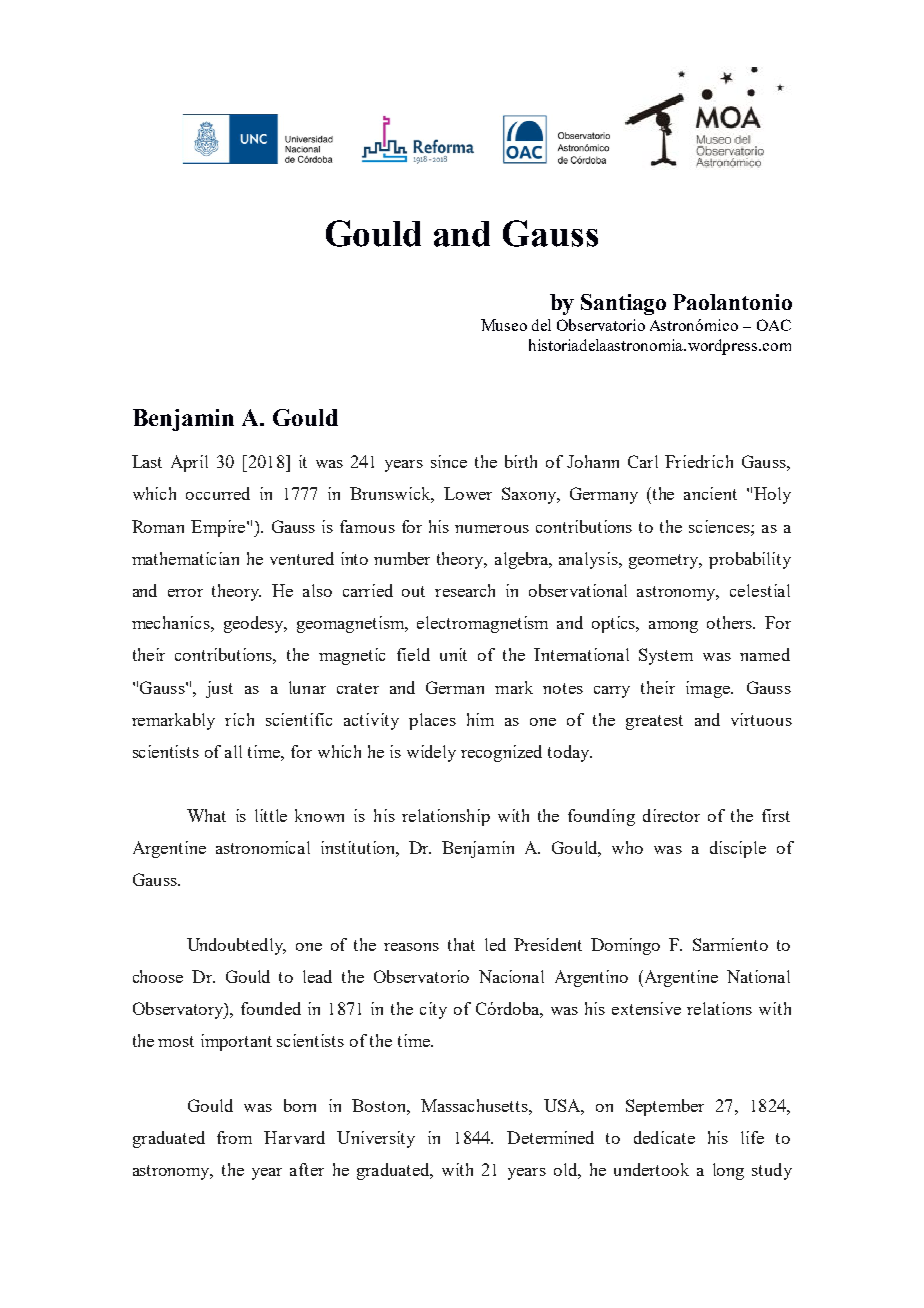 This screenshot has height=1308, width=924. Describe the element at coordinates (376, 1139) in the screenshot. I see `University` at that location.
